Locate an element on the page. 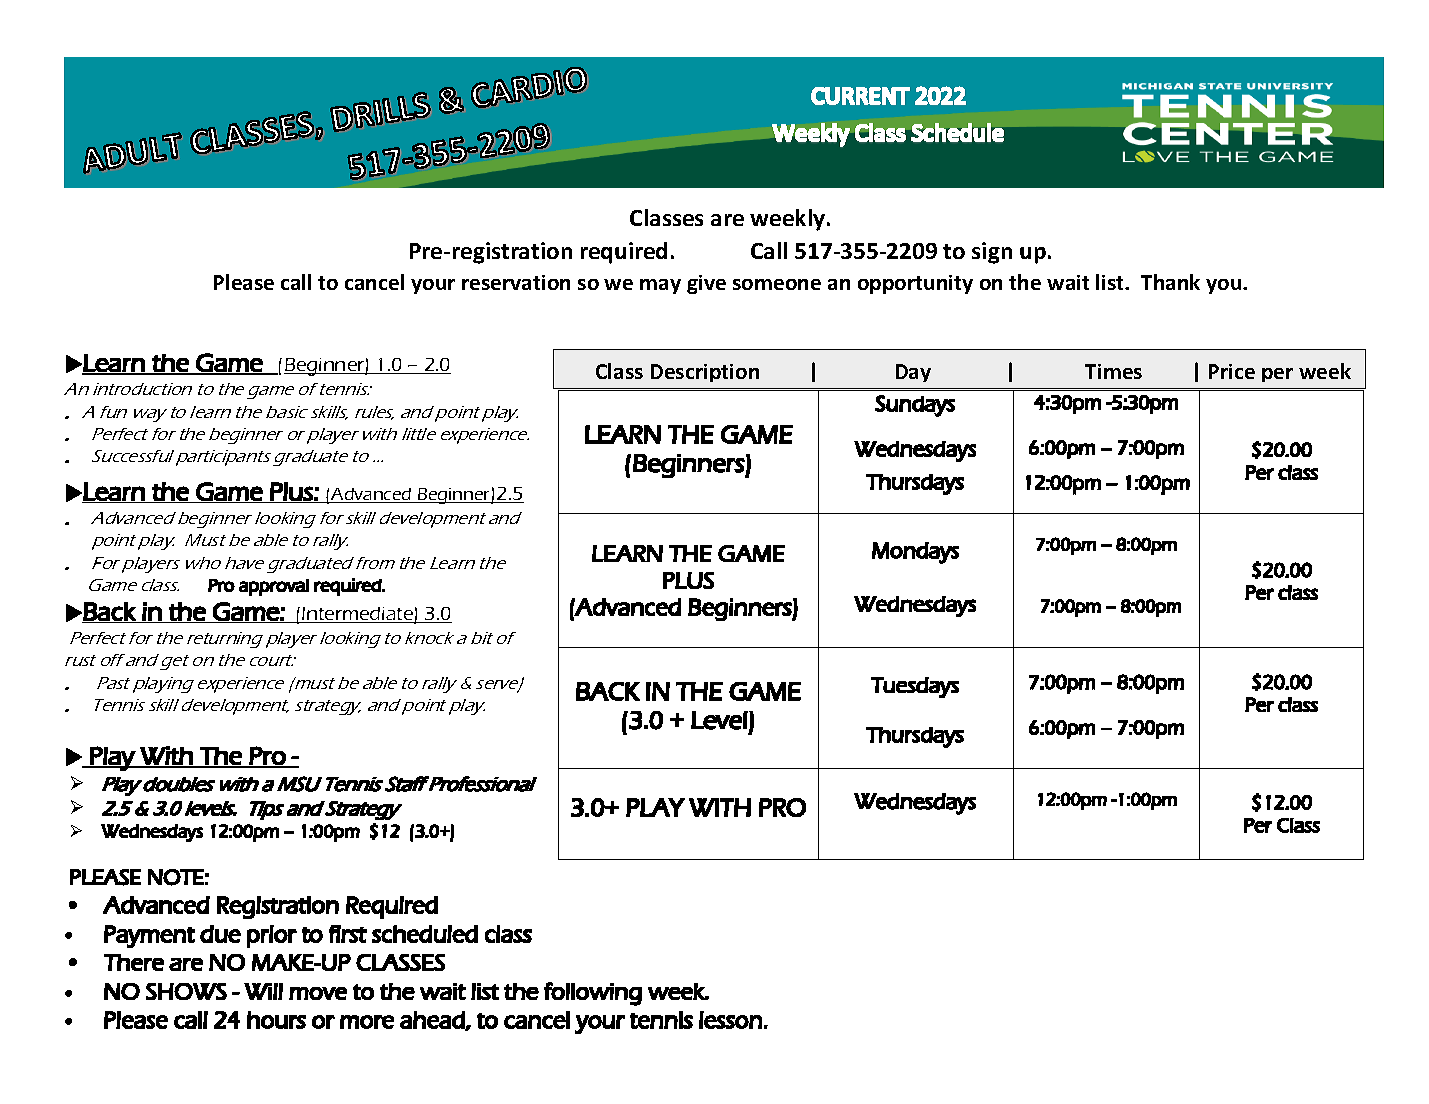 This page has height=1104, width=1429. reservation is located at coordinates (516, 282).
